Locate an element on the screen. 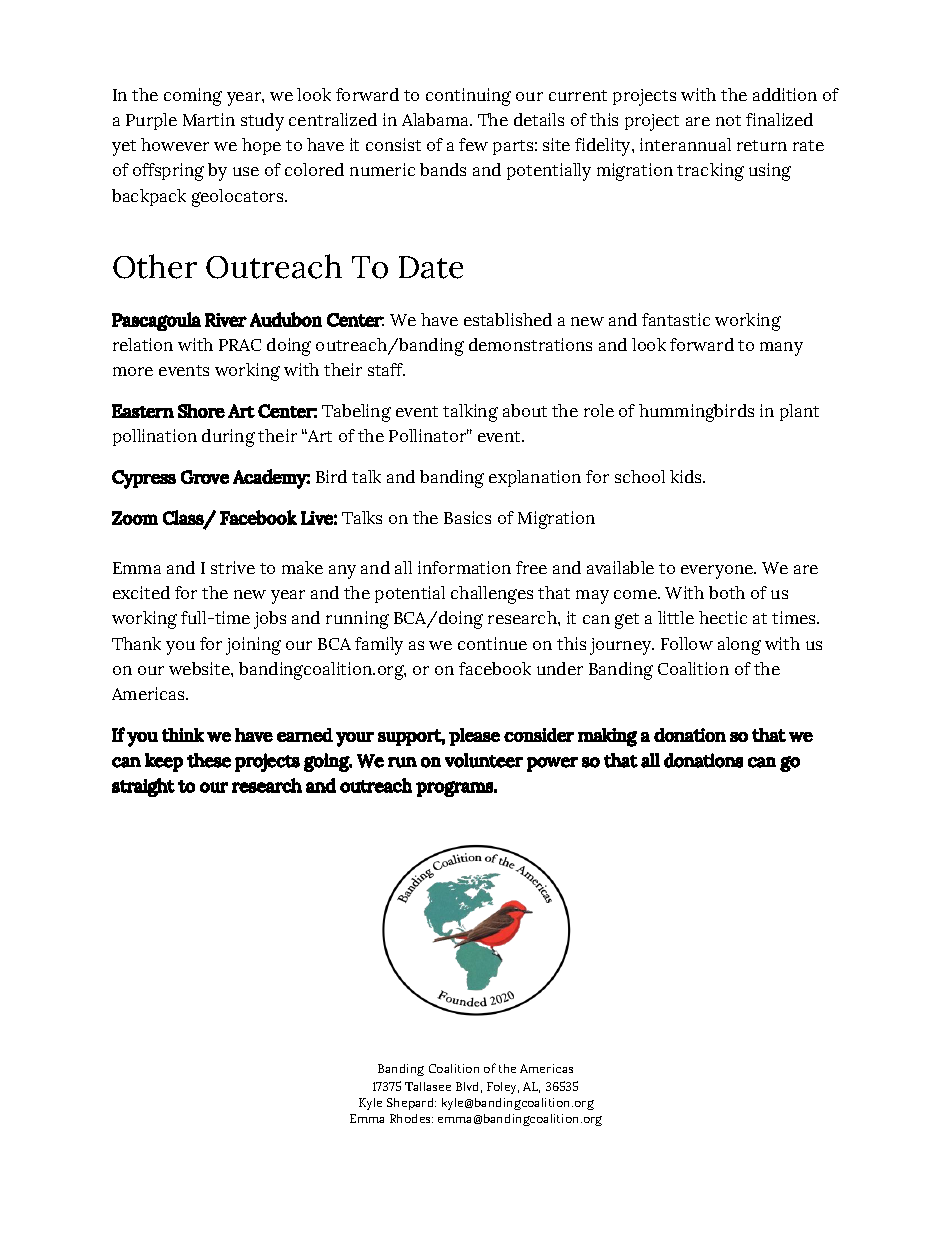 This screenshot has width=952, height=1233. hectic is located at coordinates (723, 617).
